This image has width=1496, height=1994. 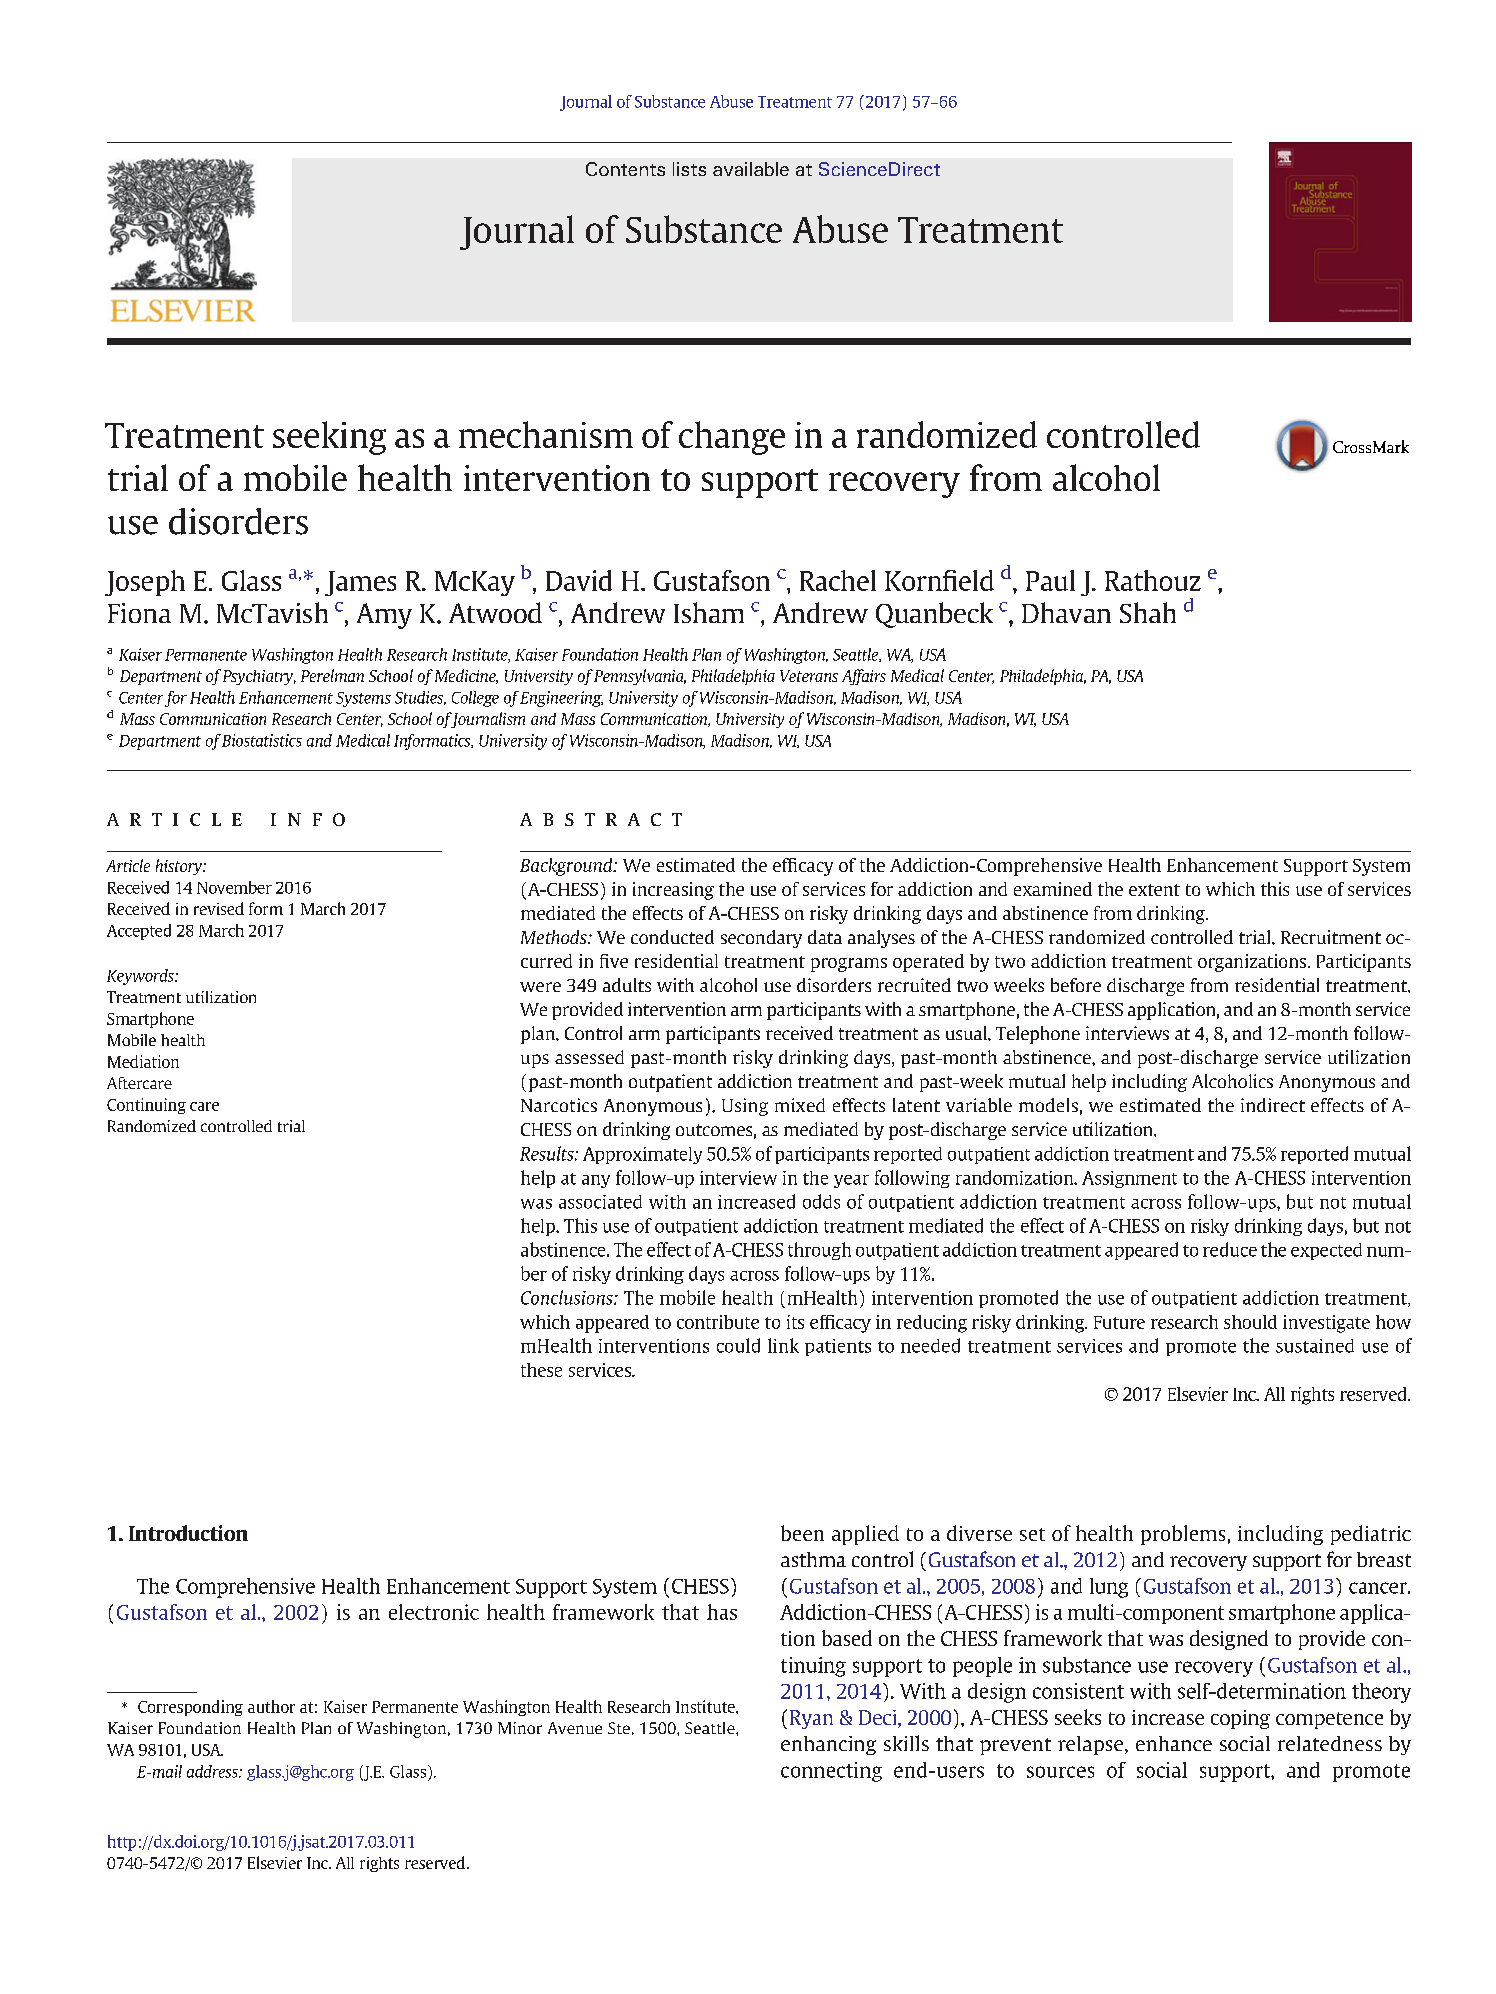 What do you see at coordinates (783, 1345) in the image?
I see `link` at bounding box center [783, 1345].
